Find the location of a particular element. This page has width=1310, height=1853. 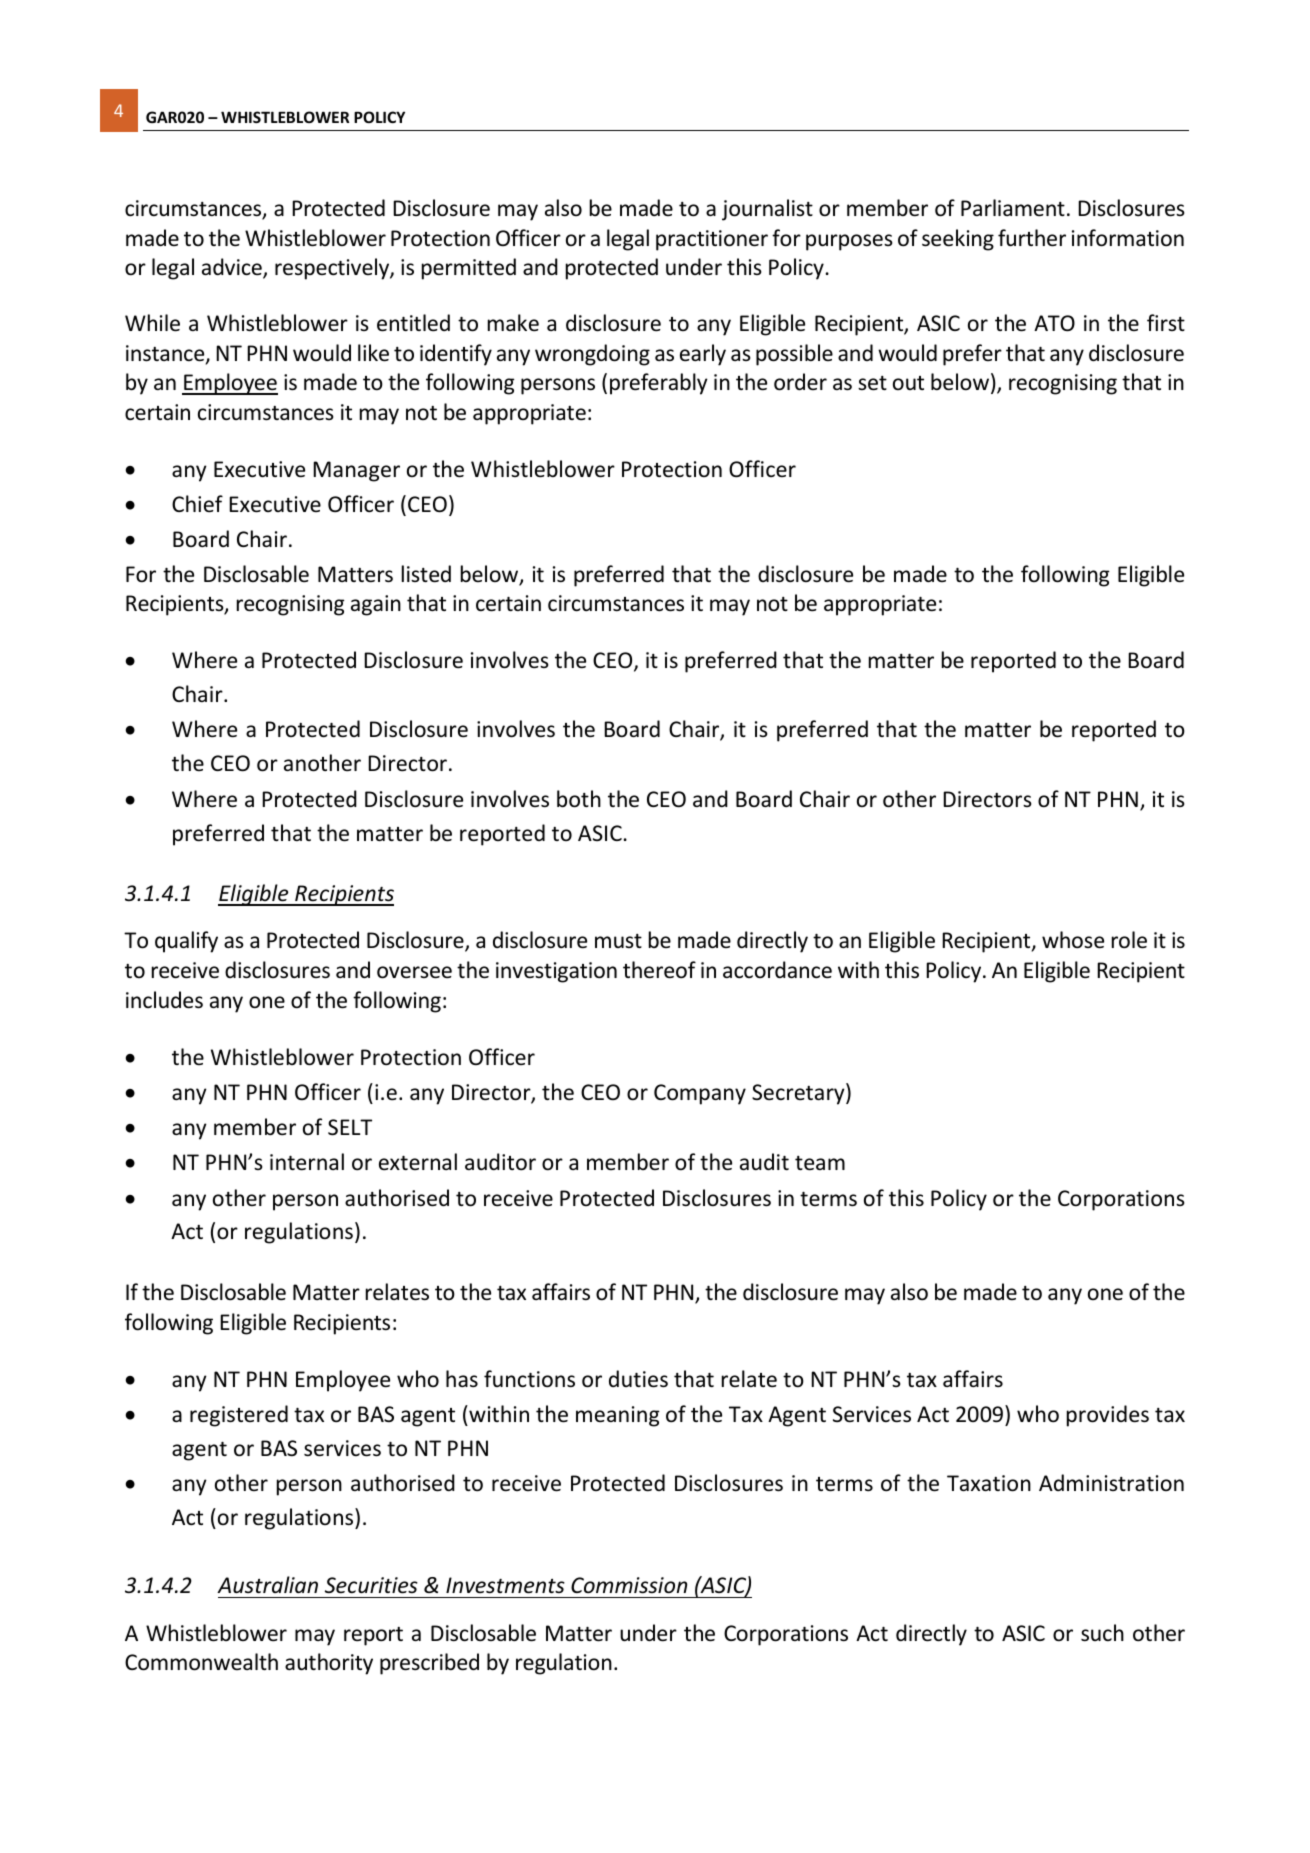

internal is located at coordinates (307, 1162).
